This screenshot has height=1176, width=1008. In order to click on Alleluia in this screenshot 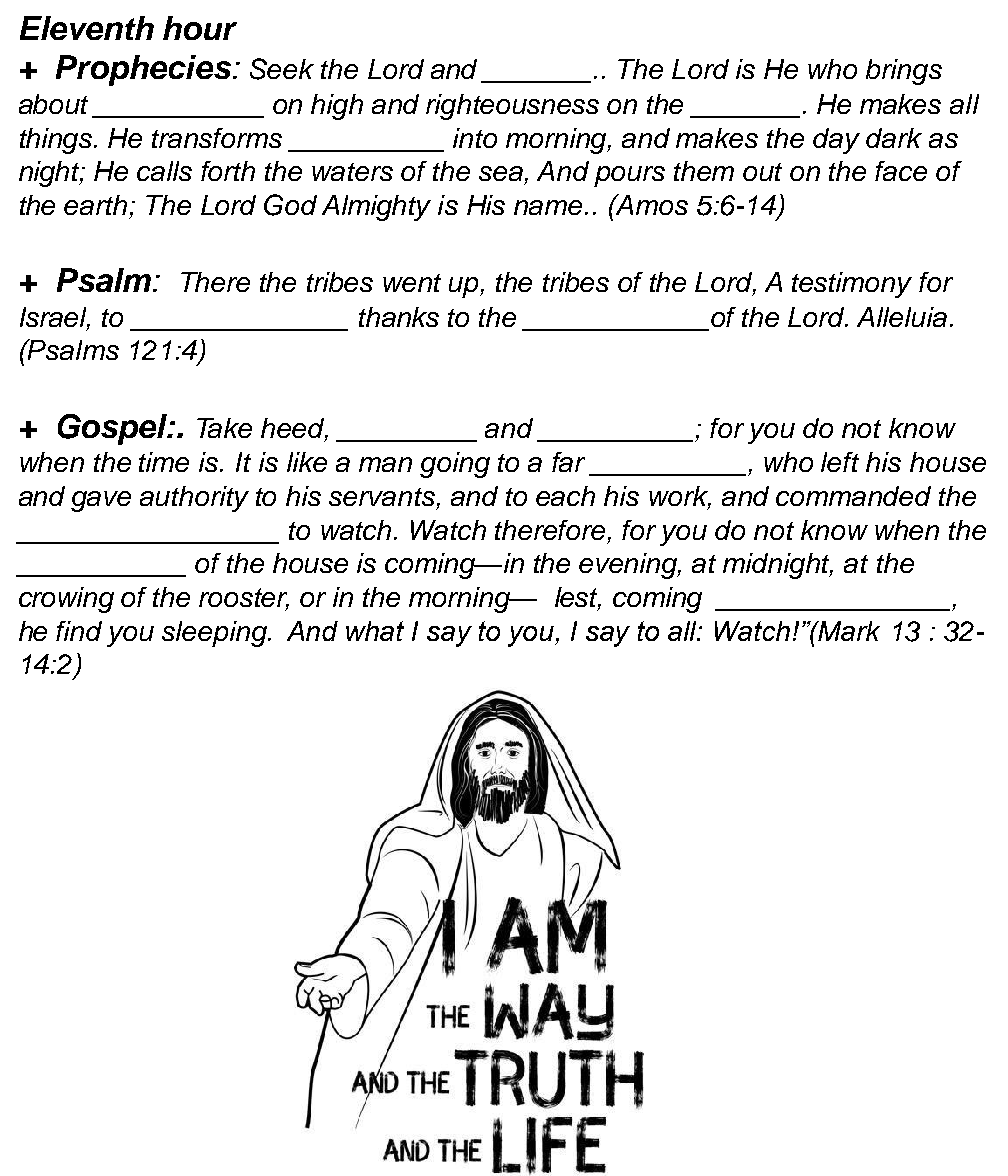, I will do `click(902, 317)`.
